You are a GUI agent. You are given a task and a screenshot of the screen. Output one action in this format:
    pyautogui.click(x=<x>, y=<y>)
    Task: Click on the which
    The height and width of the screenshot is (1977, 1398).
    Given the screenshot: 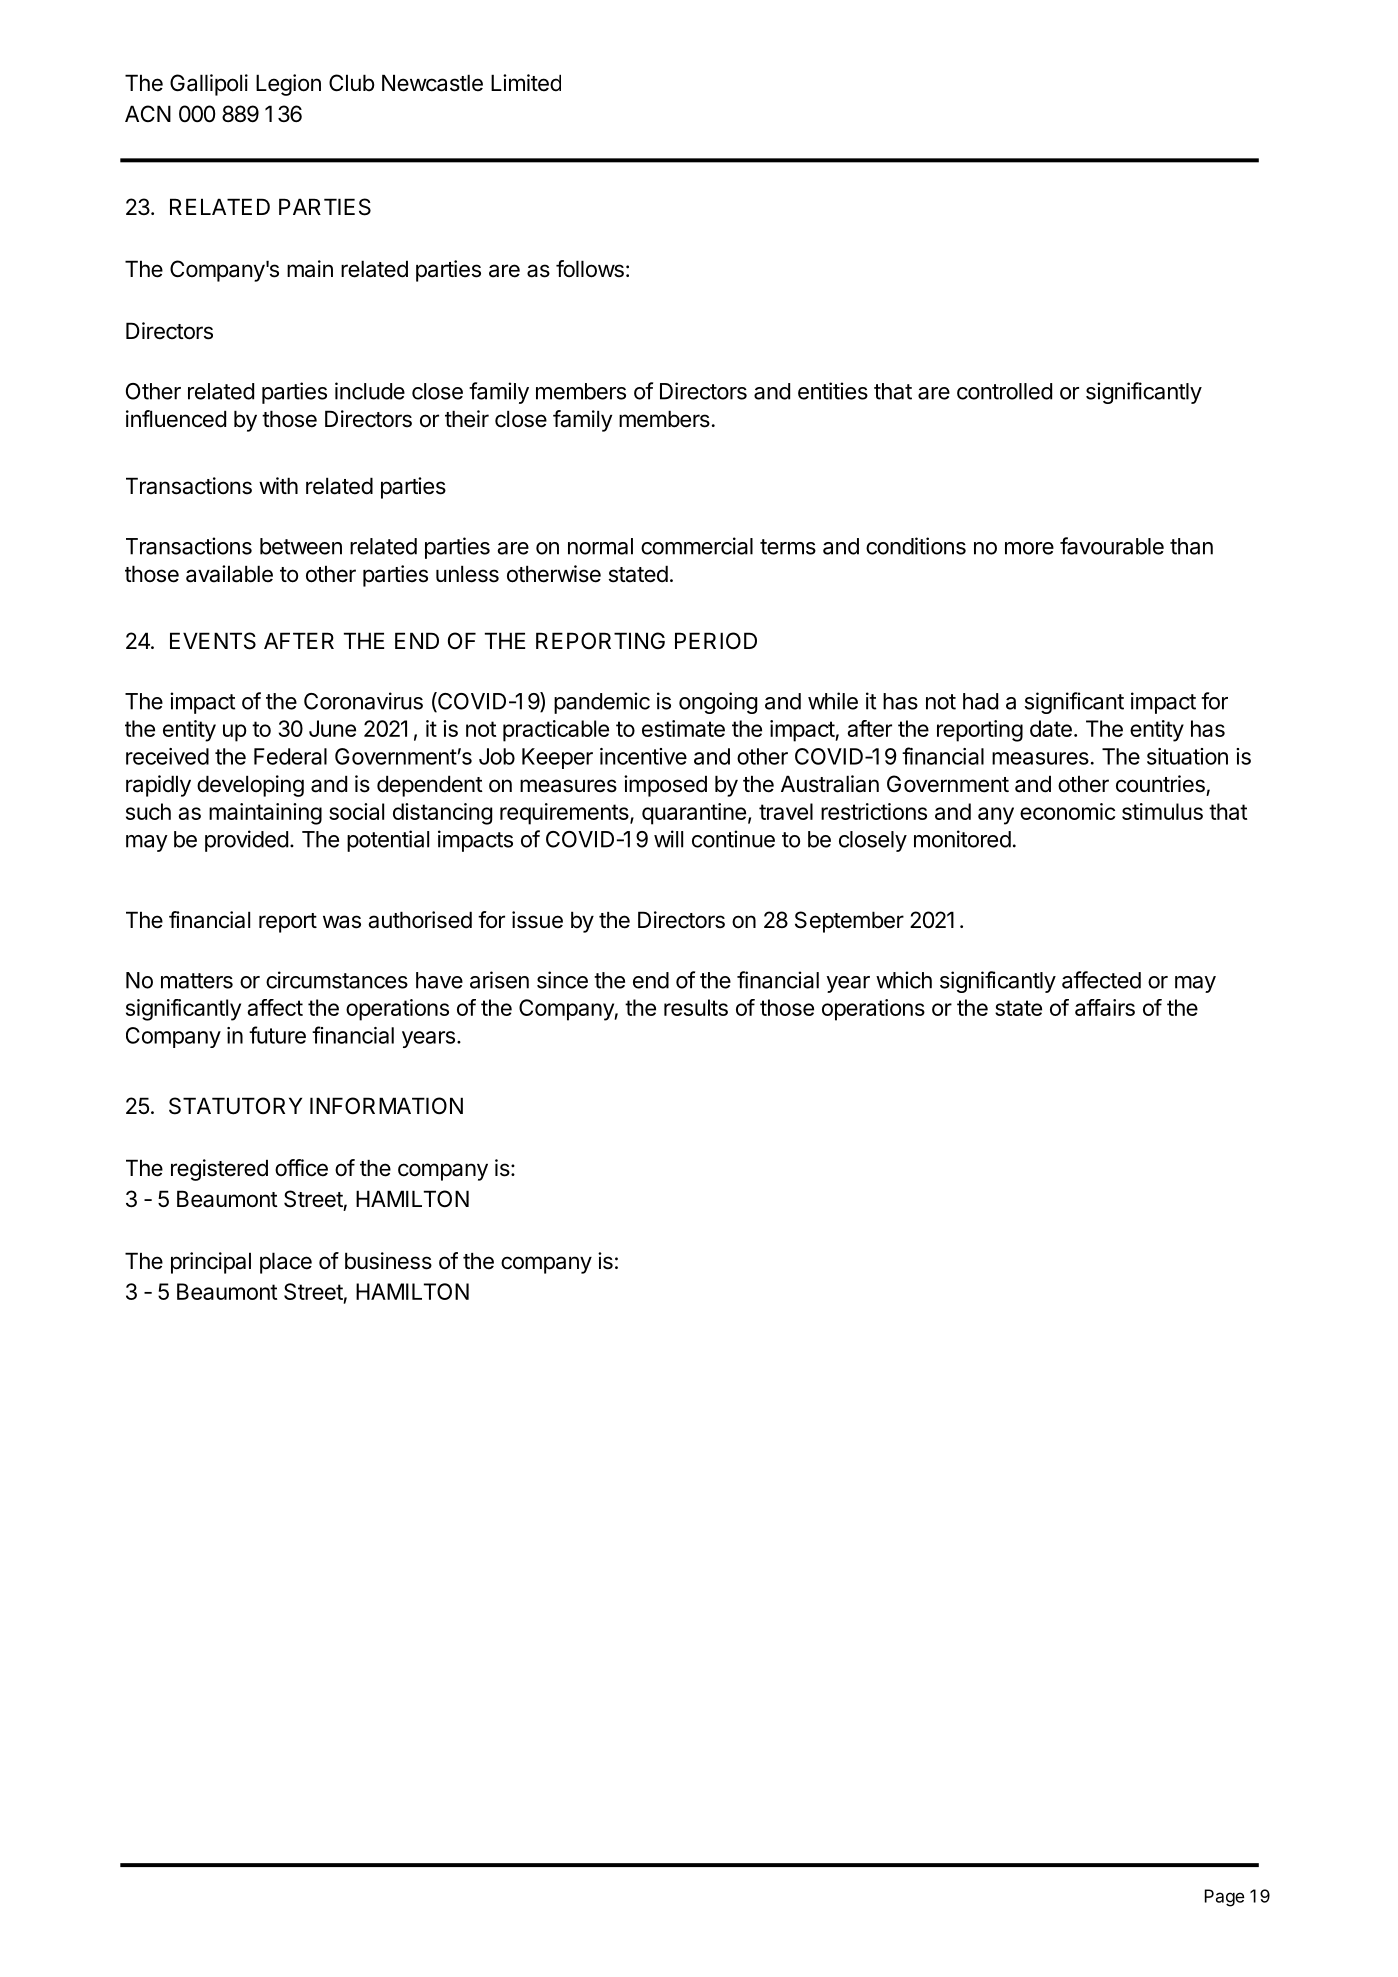 What is the action you would take?
    pyautogui.click(x=904, y=980)
